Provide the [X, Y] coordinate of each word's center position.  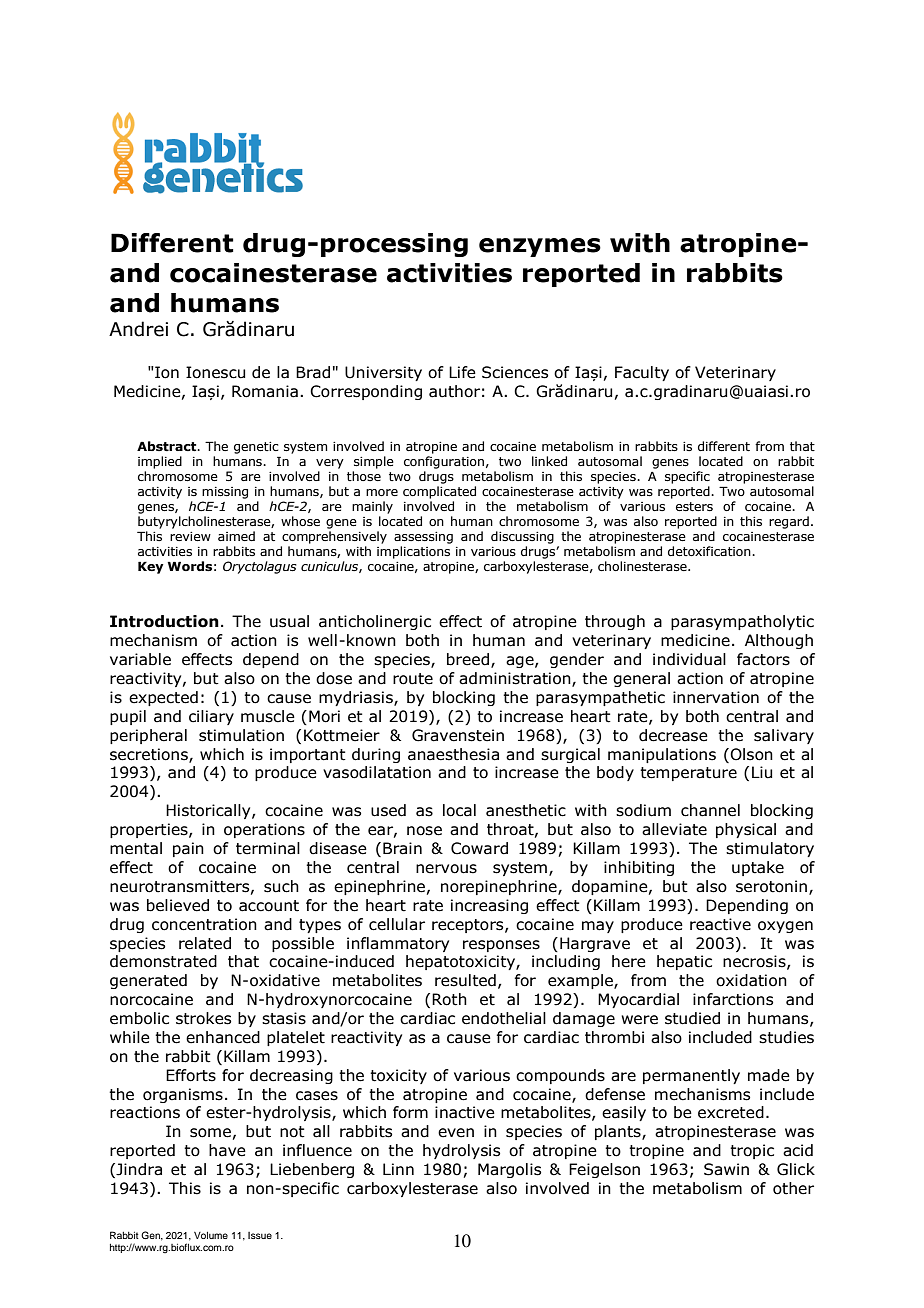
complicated [439, 492]
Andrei [138, 329]
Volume [211, 1235]
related [205, 943]
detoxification [710, 551]
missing [225, 493]
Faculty [642, 373]
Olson [750, 754]
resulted [465, 980]
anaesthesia [453, 754]
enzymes [540, 247]
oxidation [751, 980]
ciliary [211, 717]
